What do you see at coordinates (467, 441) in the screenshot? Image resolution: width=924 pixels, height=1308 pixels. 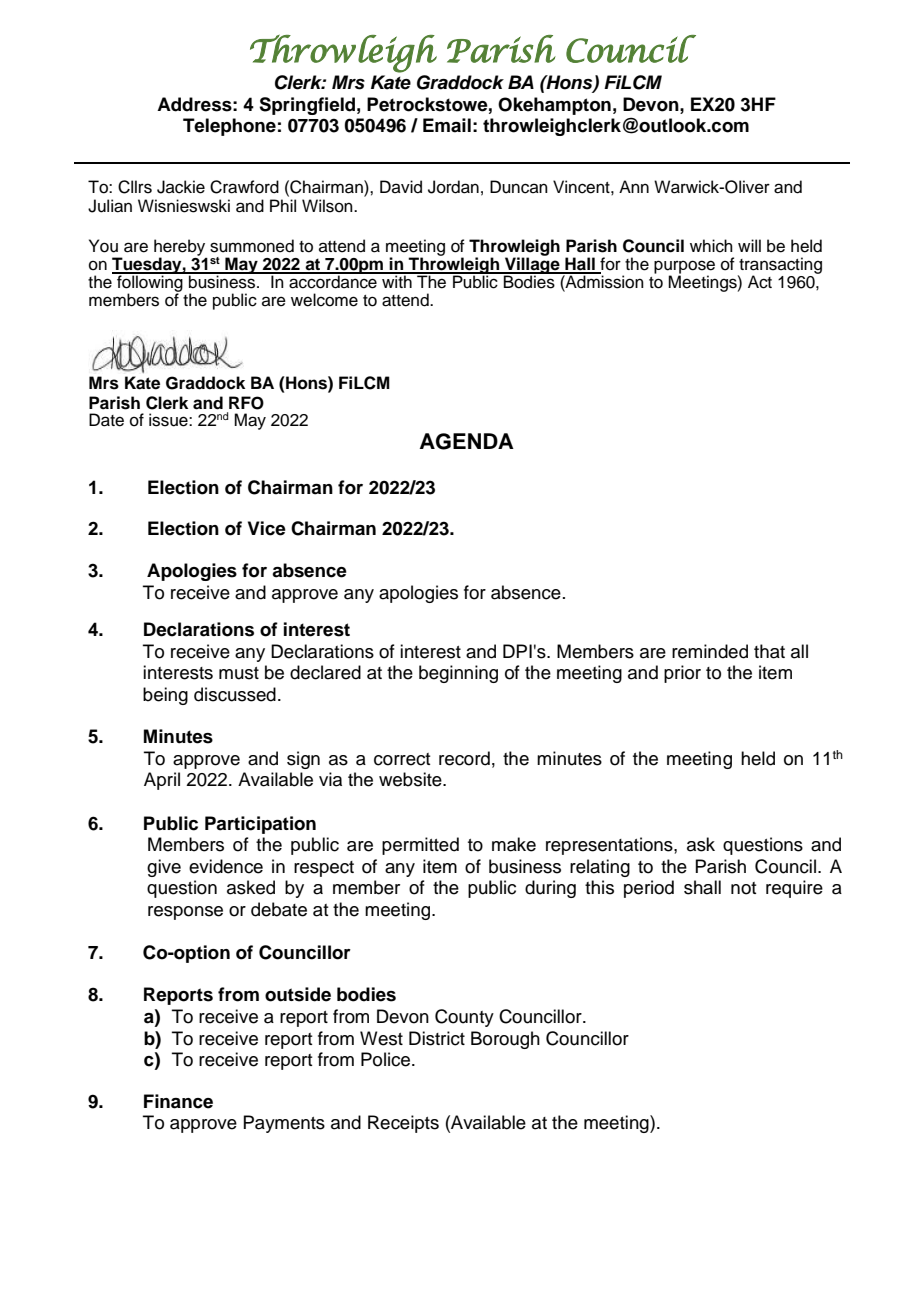 I see `AGENDA` at bounding box center [467, 441].
